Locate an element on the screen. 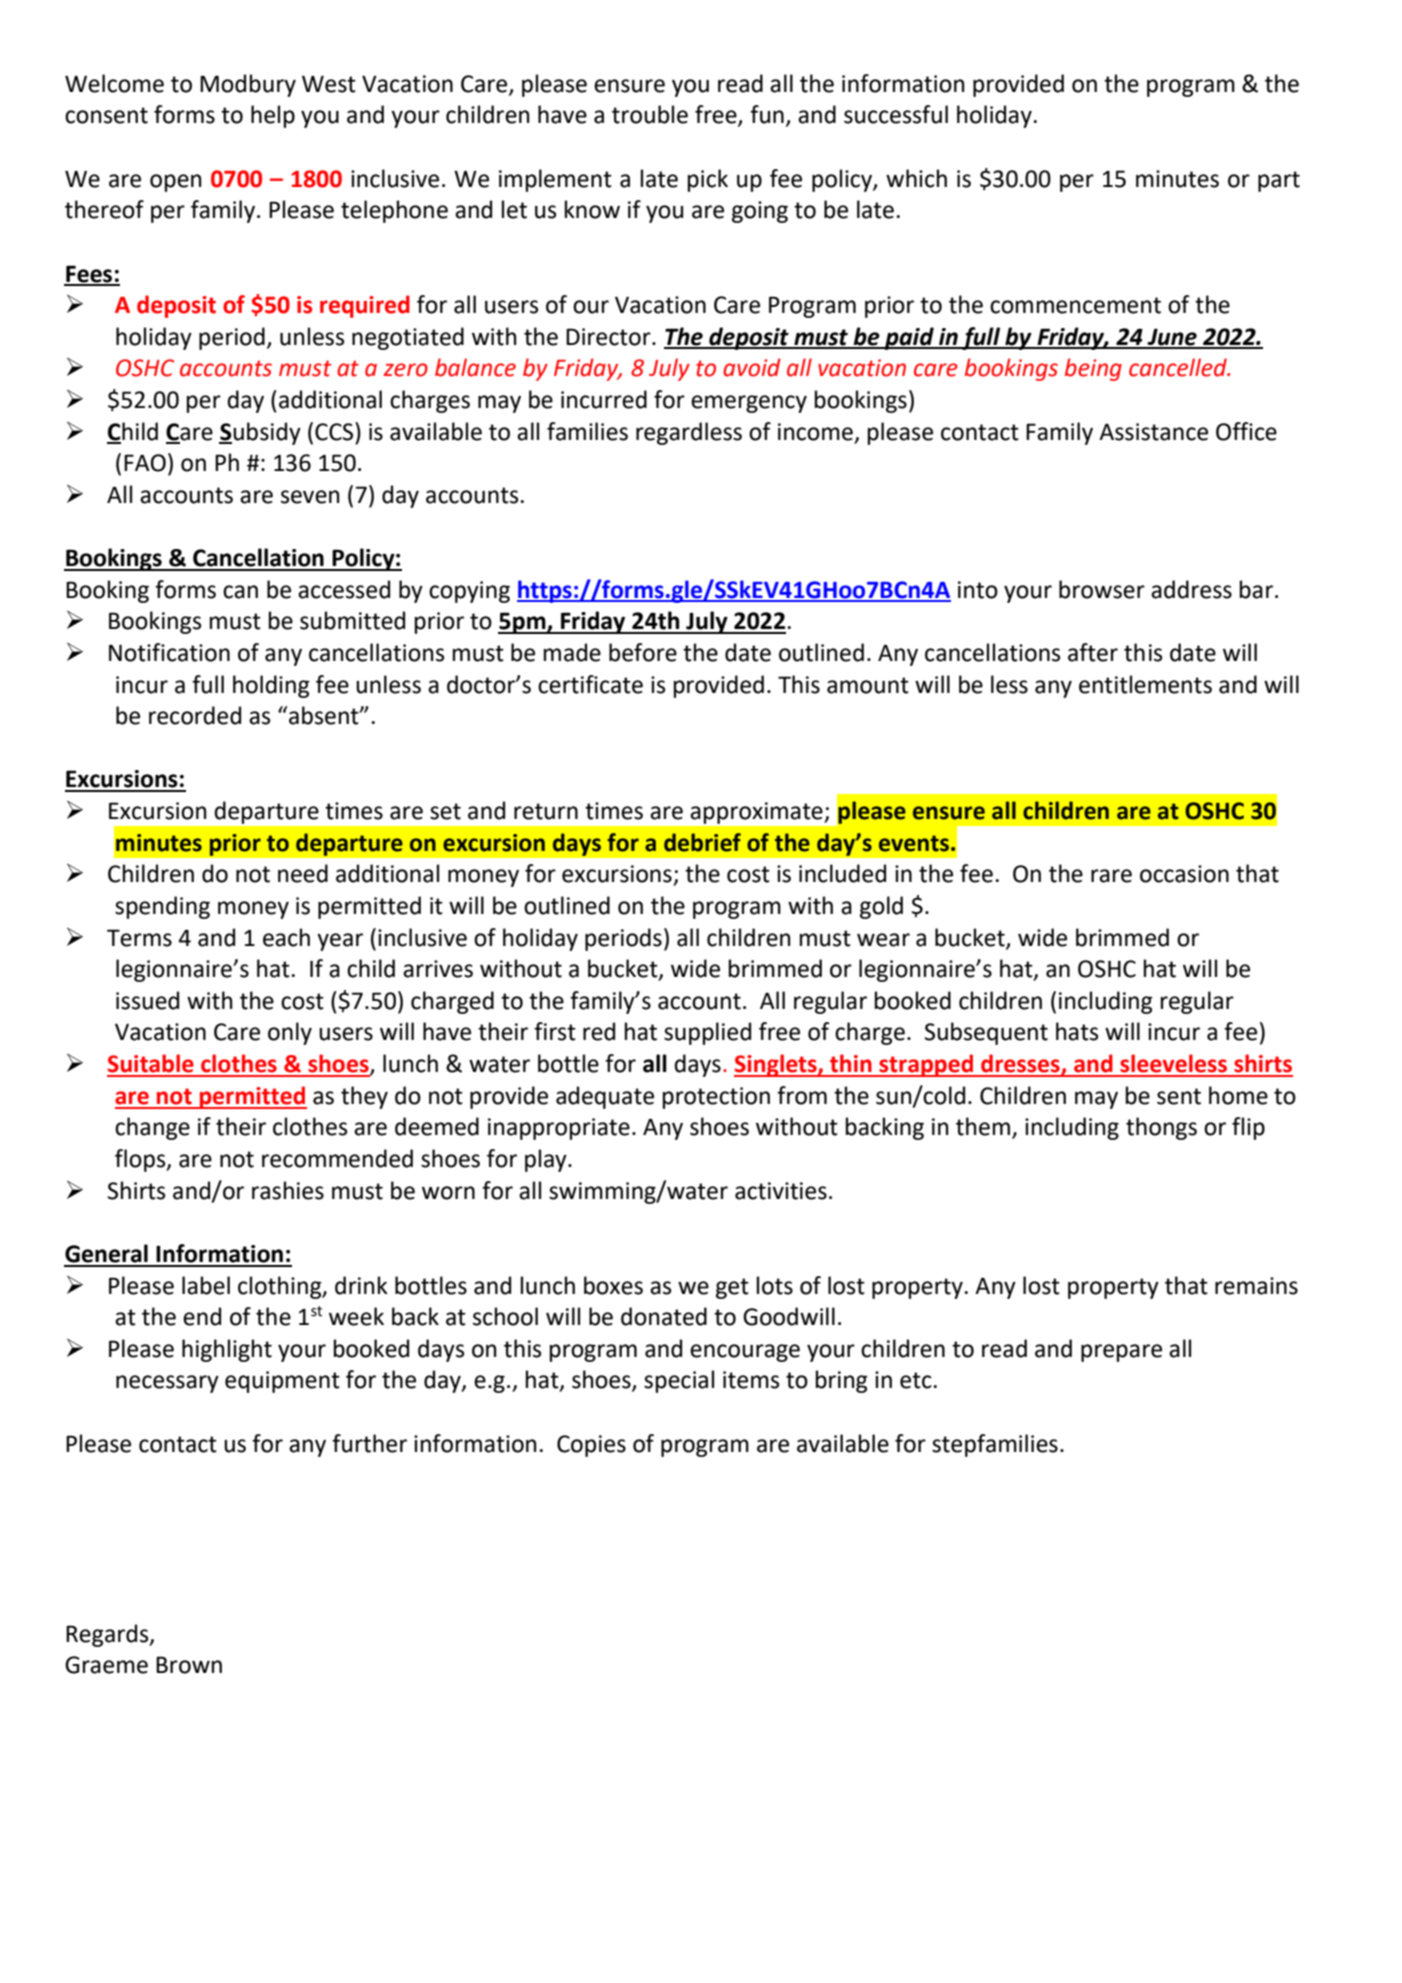 This screenshot has height=1983, width=1402. label is located at coordinates (206, 1285).
